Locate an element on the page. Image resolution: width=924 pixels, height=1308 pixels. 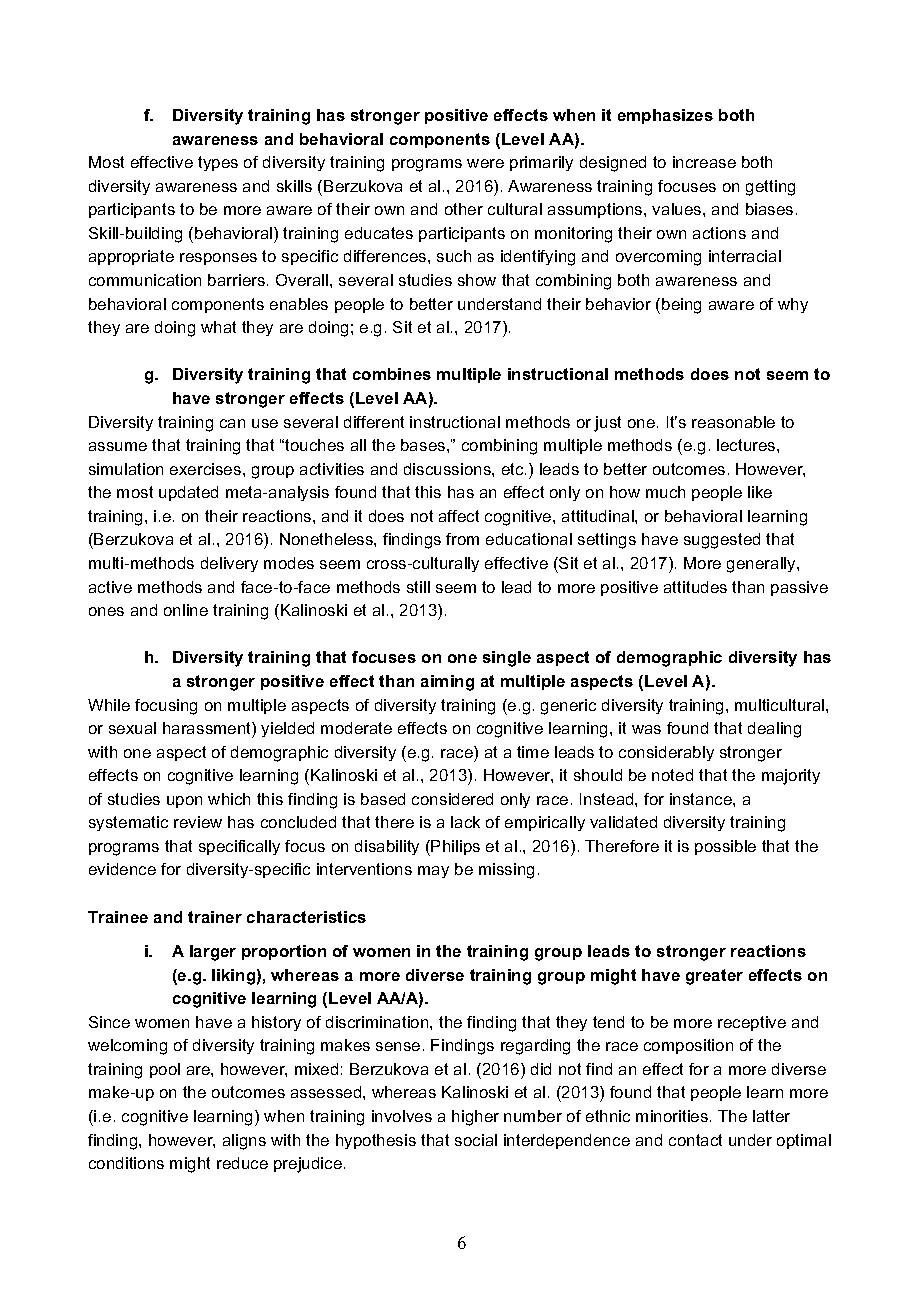
discussions is located at coordinates (448, 469).
